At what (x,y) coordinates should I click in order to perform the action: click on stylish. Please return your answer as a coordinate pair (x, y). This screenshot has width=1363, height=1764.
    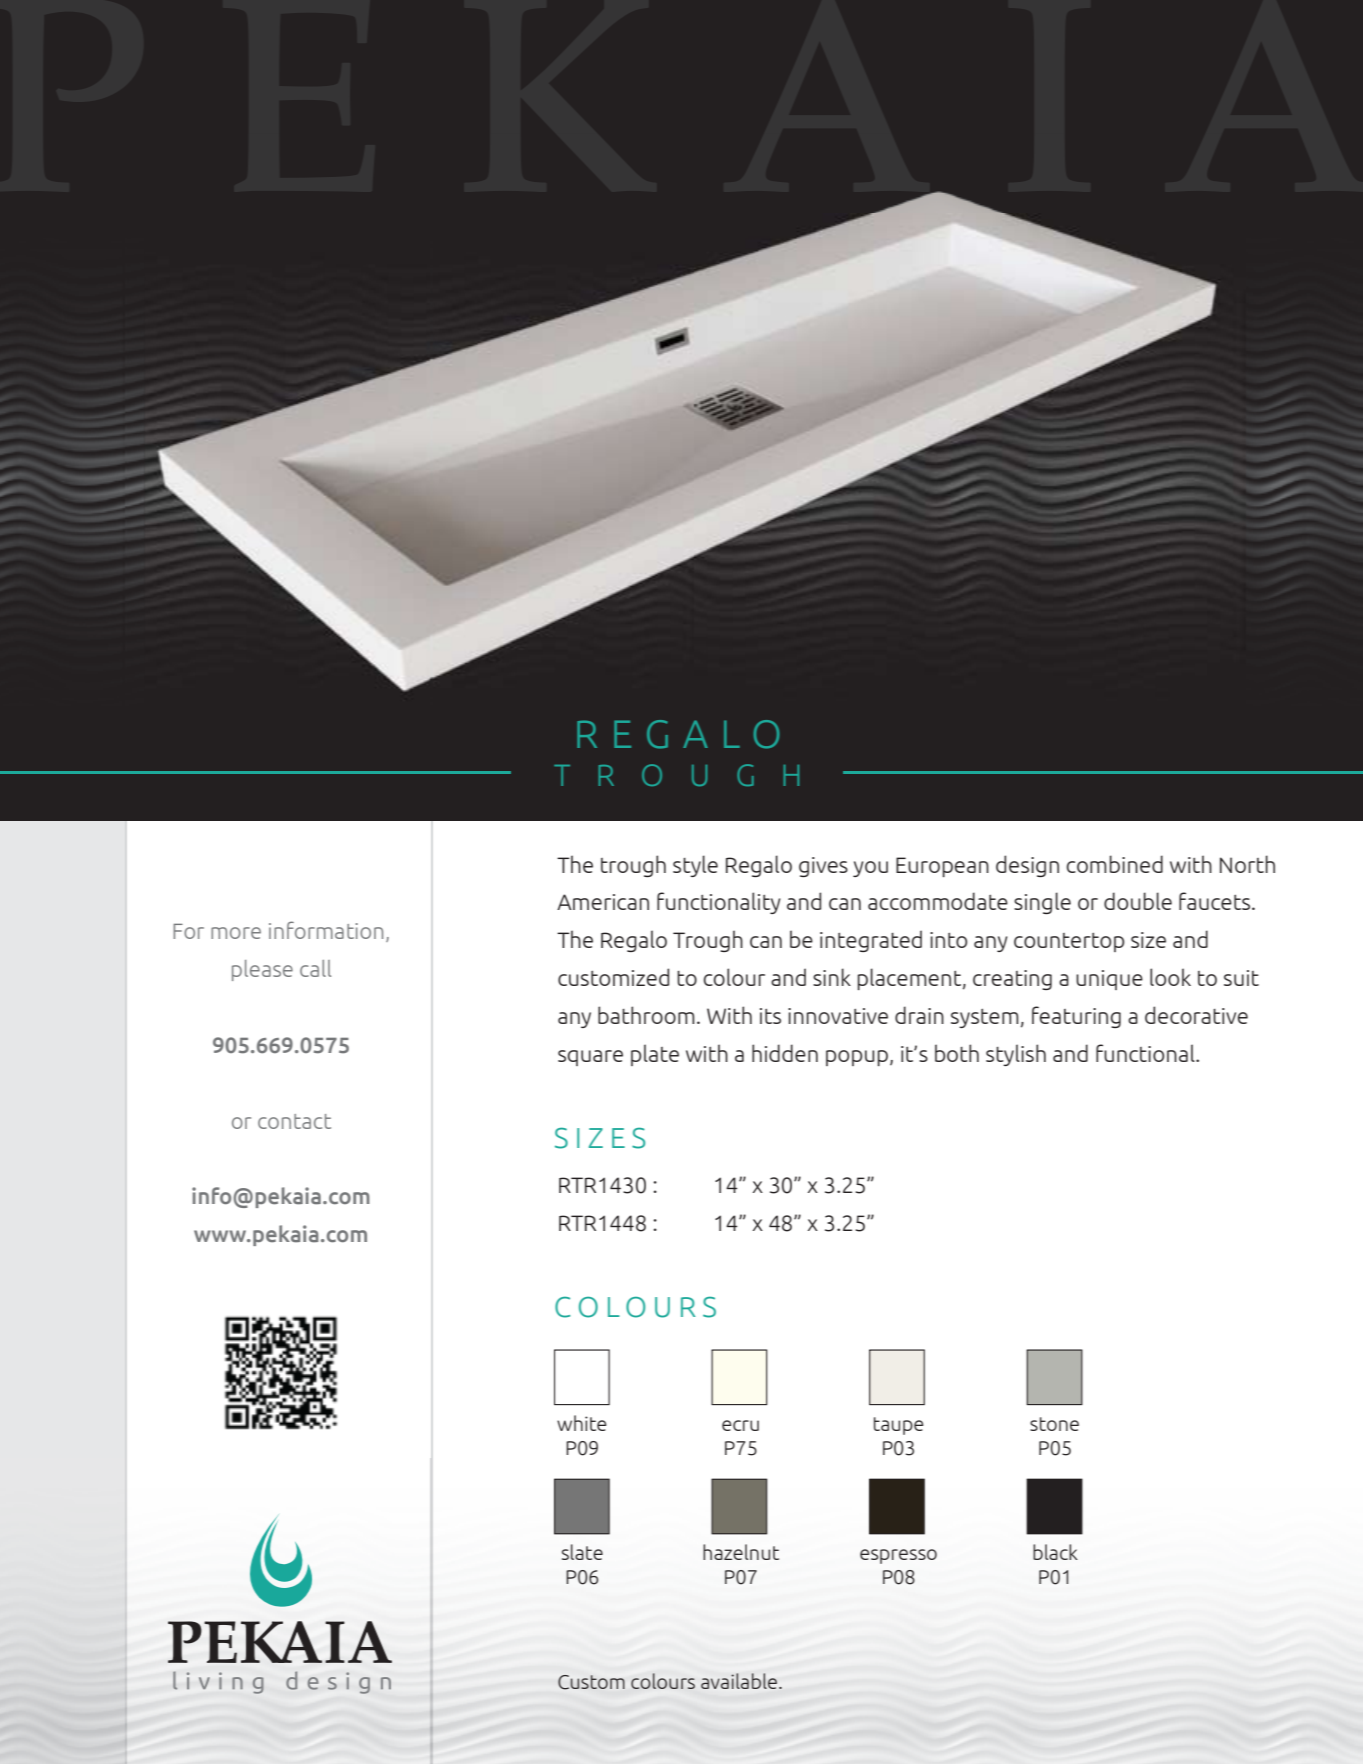
    Looking at the image, I should click on (1016, 1055).
